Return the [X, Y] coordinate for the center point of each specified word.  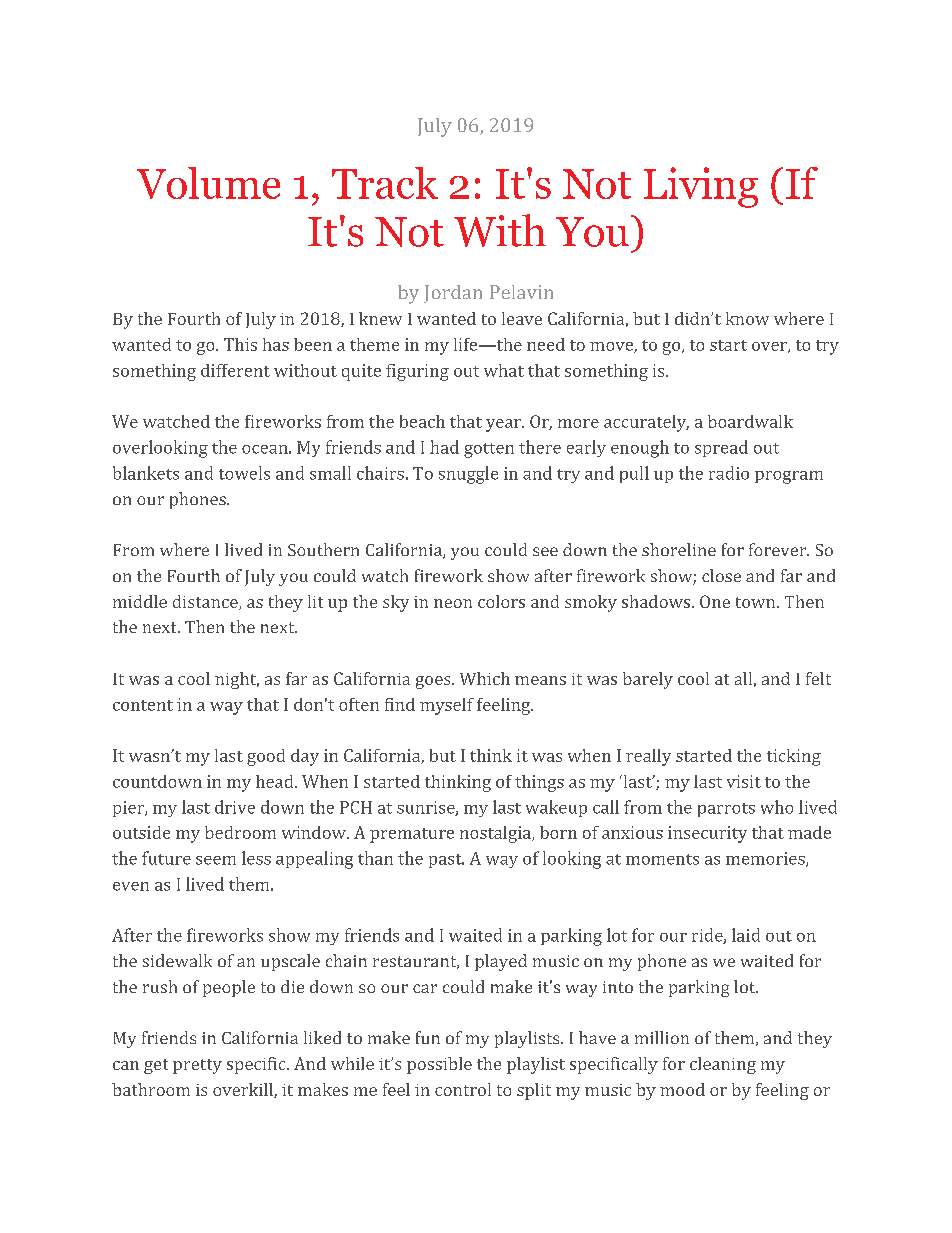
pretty [197, 1066]
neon [453, 603]
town [757, 602]
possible [439, 1065]
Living [701, 187]
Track [385, 183]
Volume [208, 183]
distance [206, 602]
